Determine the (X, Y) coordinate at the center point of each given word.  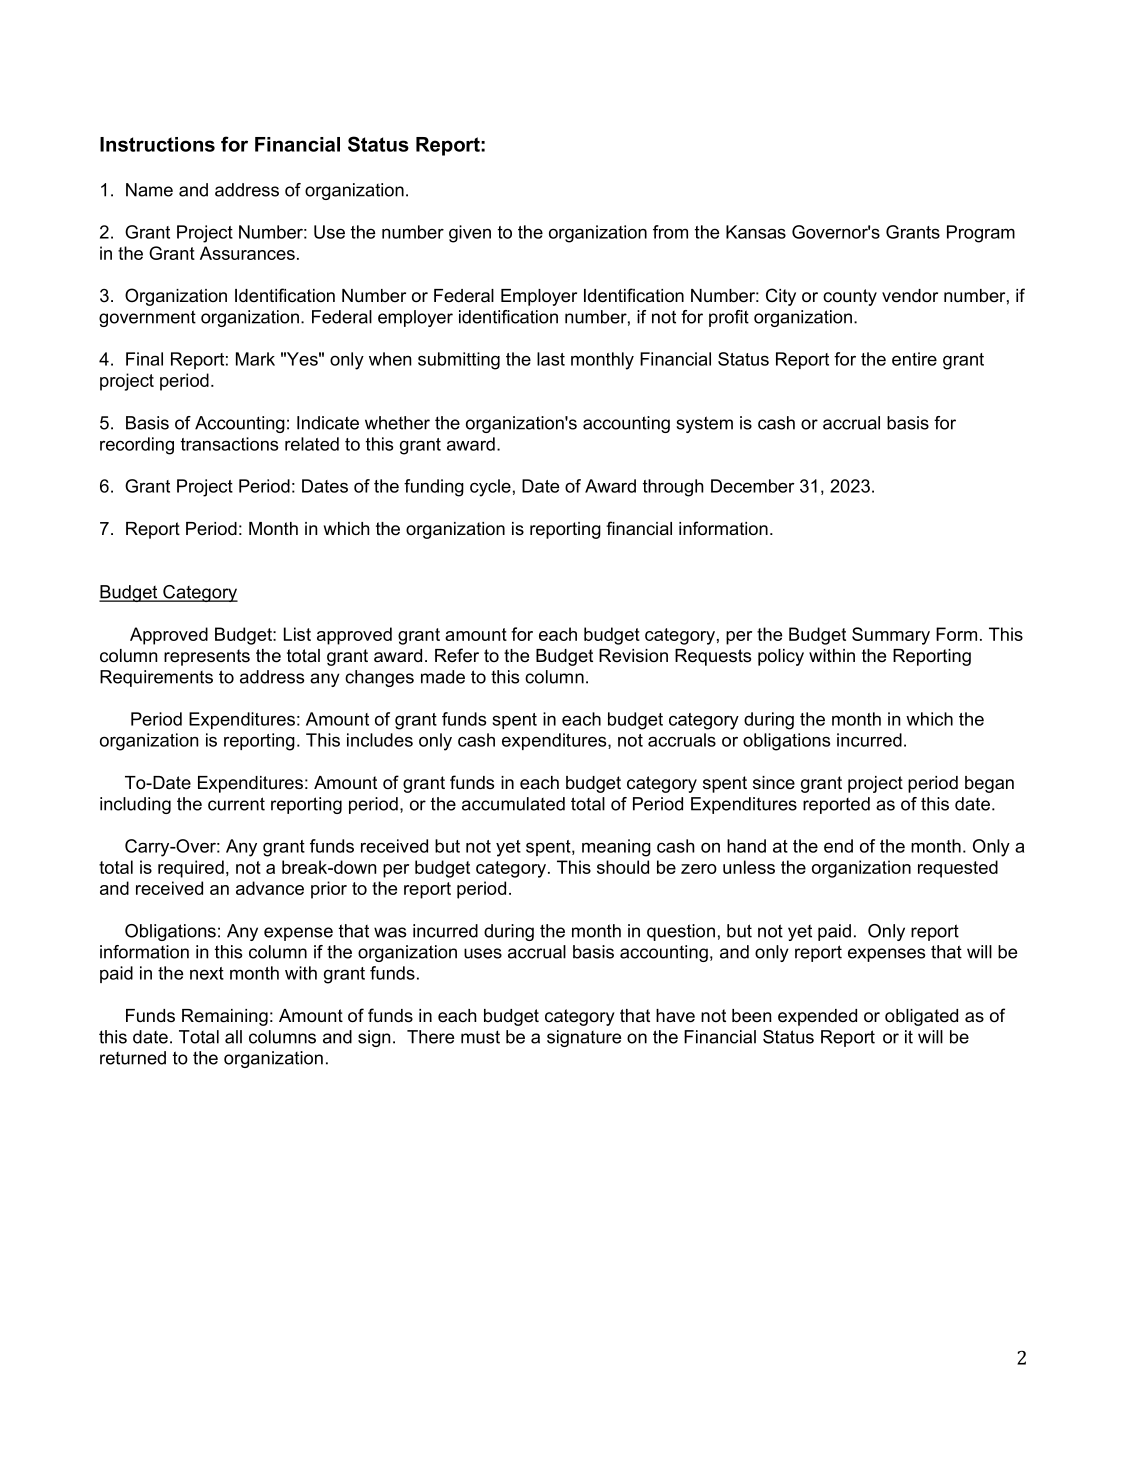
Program (981, 234)
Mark (255, 359)
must (480, 1037)
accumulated (513, 804)
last (551, 359)
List (297, 634)
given (470, 234)
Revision (633, 656)
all (233, 1037)
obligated (921, 1017)
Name (149, 190)
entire (914, 359)
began (989, 784)
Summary (891, 636)
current (236, 804)
